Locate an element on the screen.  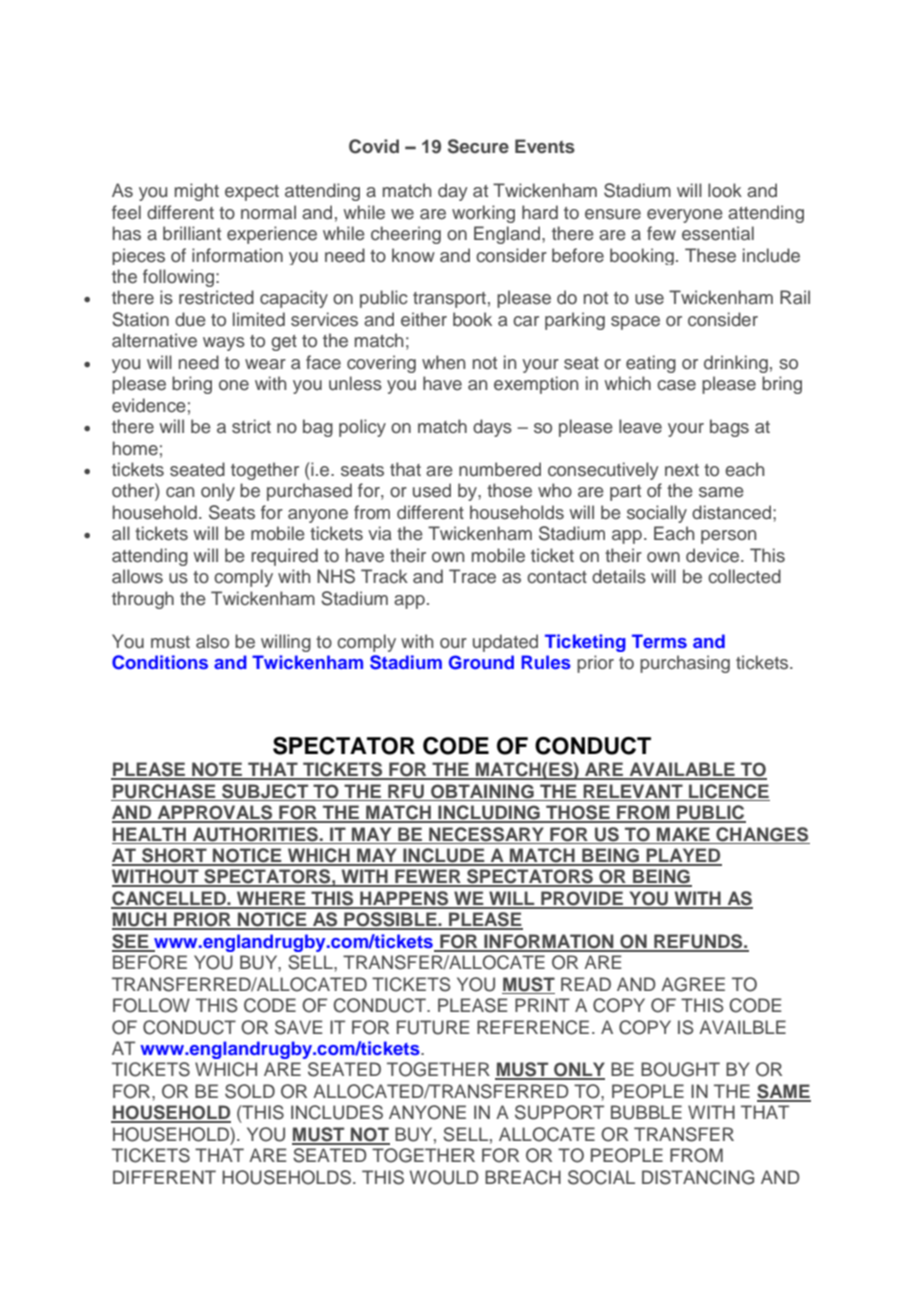
might is located at coordinates (197, 192).
